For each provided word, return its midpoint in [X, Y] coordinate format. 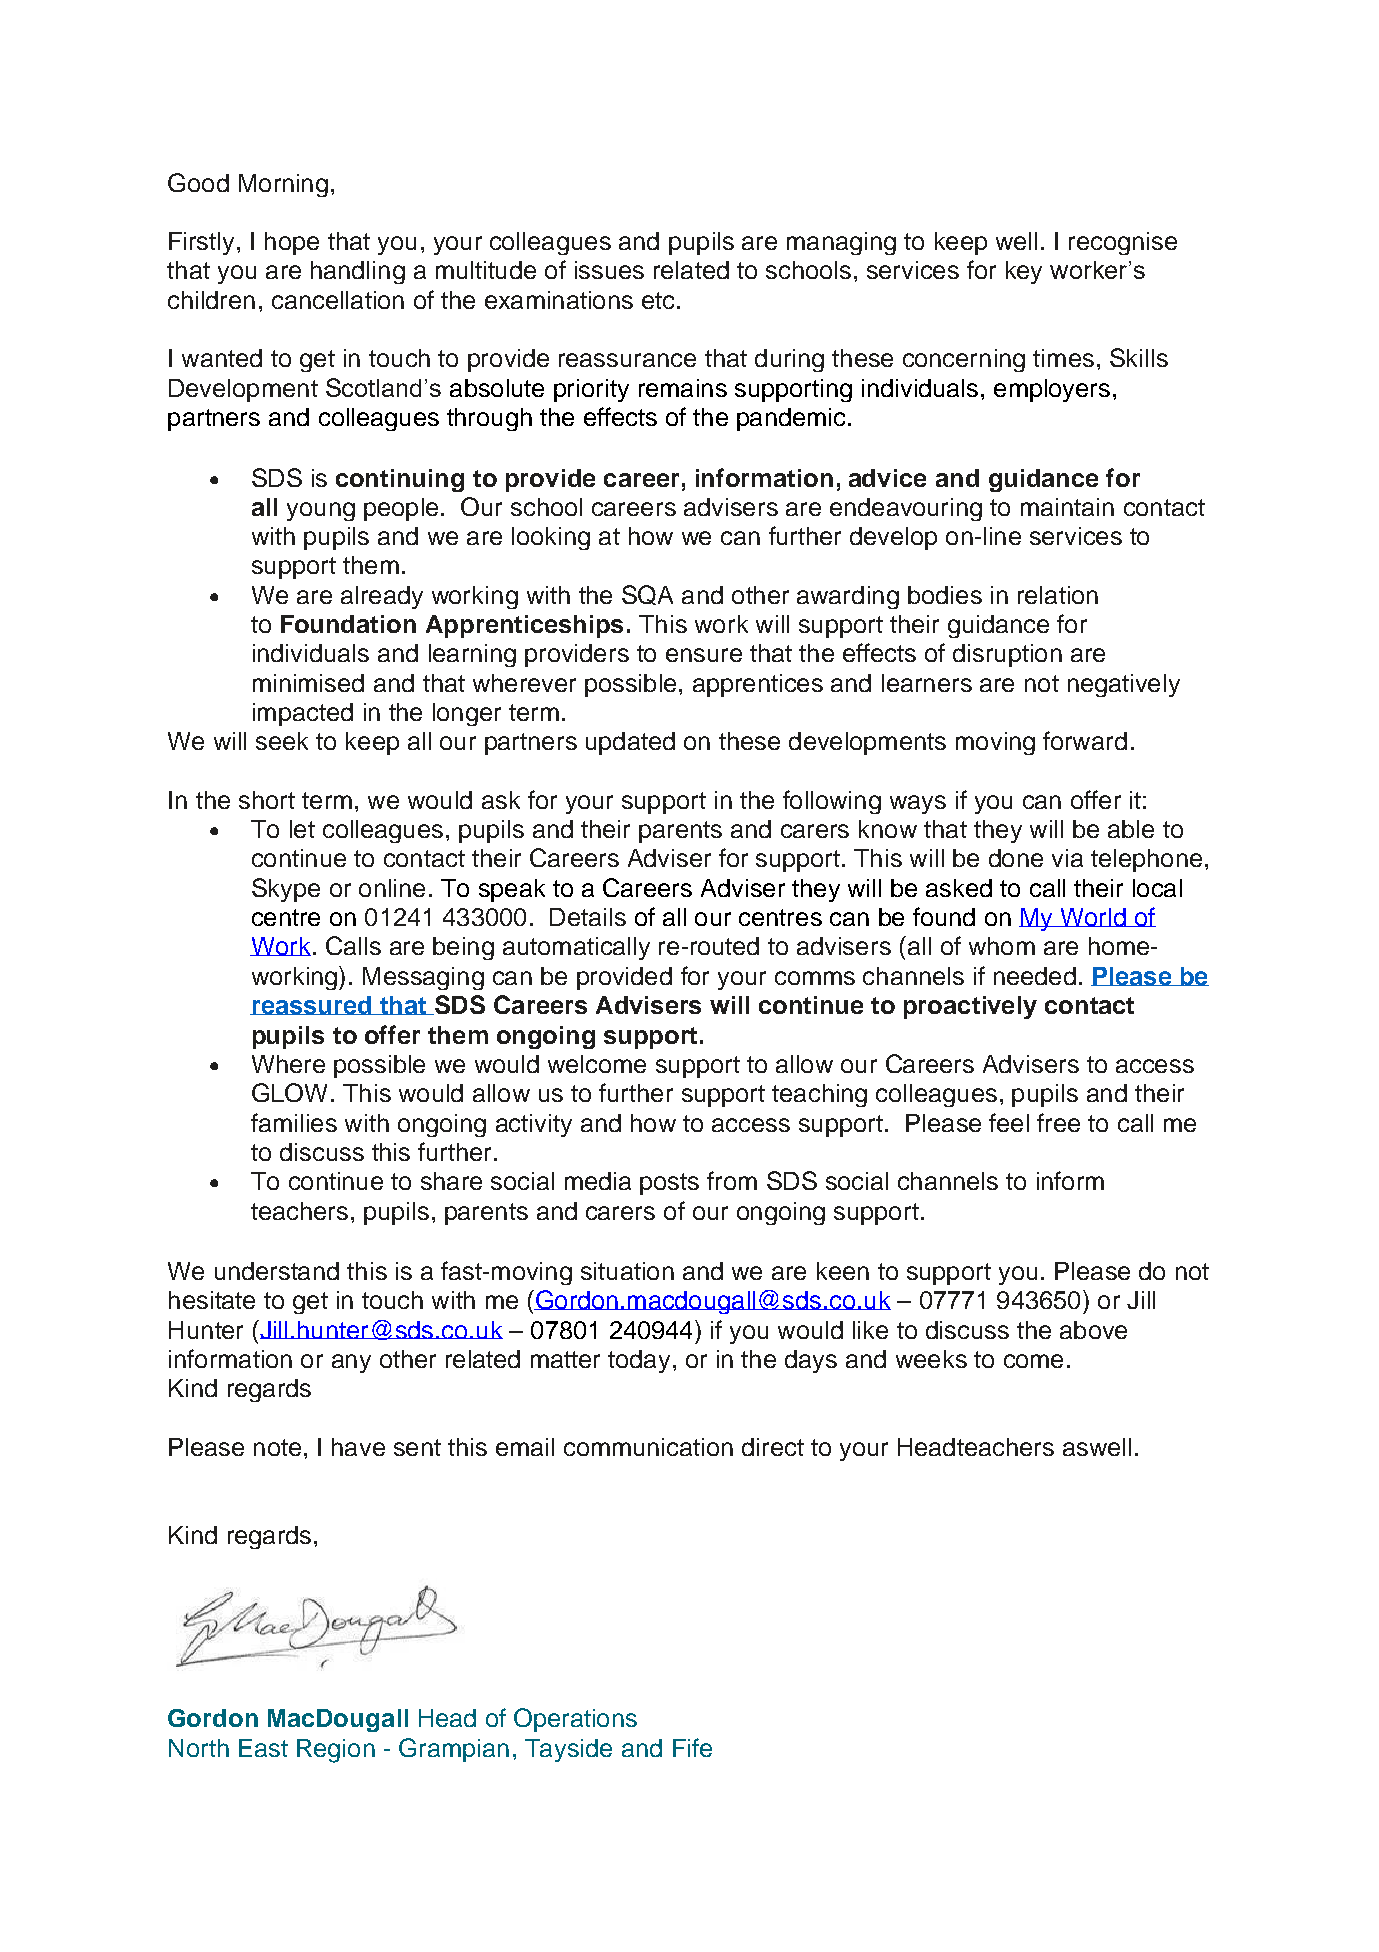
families [294, 1122]
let [302, 829]
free [1058, 1122]
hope [292, 243]
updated [630, 743]
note [277, 1447]
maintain [1067, 507]
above [1093, 1330]
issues [609, 270]
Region [336, 1751]
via [1067, 858]
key [1024, 272]
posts [669, 1184]
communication [648, 1447]
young [321, 511]
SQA [647, 595]
